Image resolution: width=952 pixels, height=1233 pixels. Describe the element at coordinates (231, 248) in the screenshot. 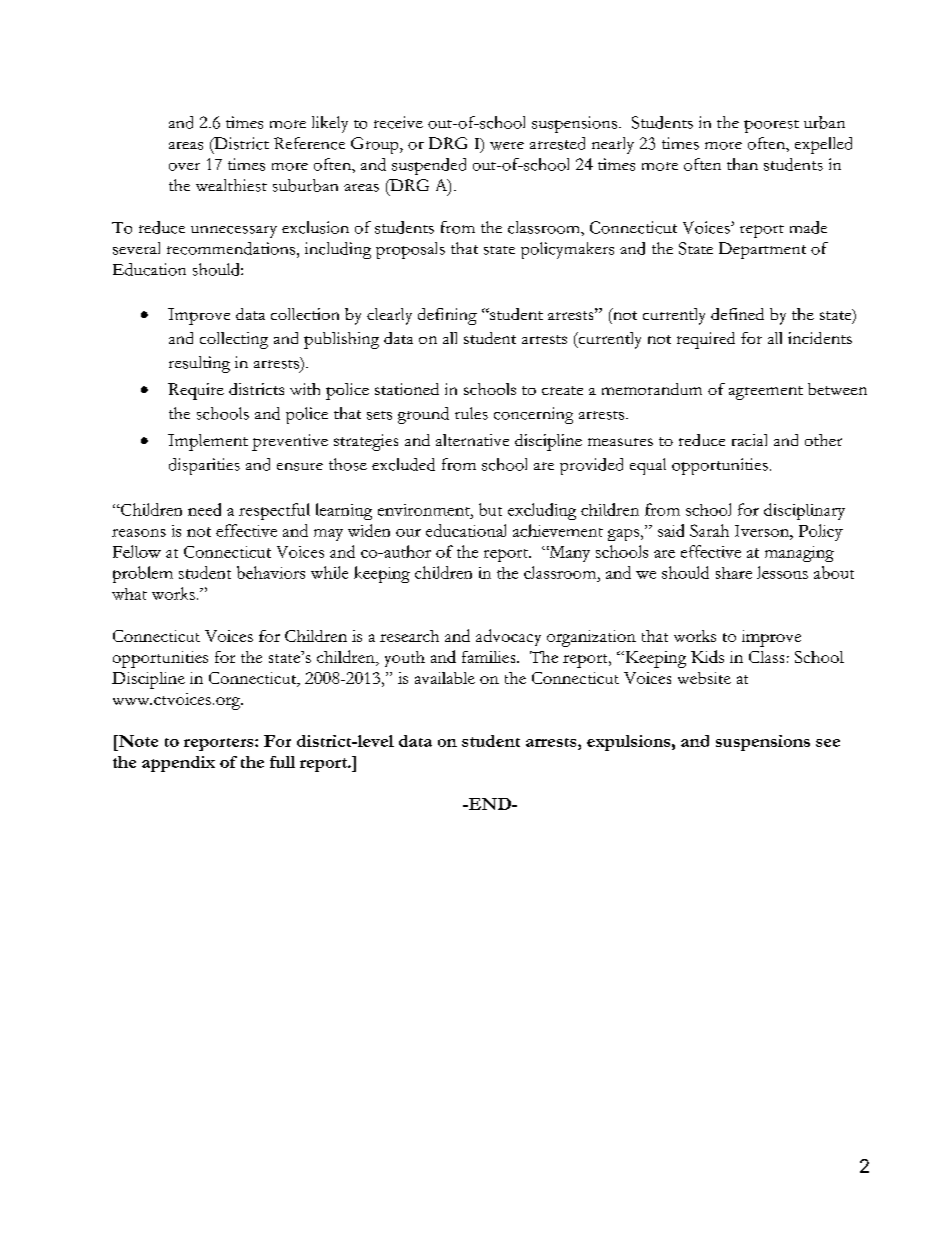

I see `recommendations` at that location.
